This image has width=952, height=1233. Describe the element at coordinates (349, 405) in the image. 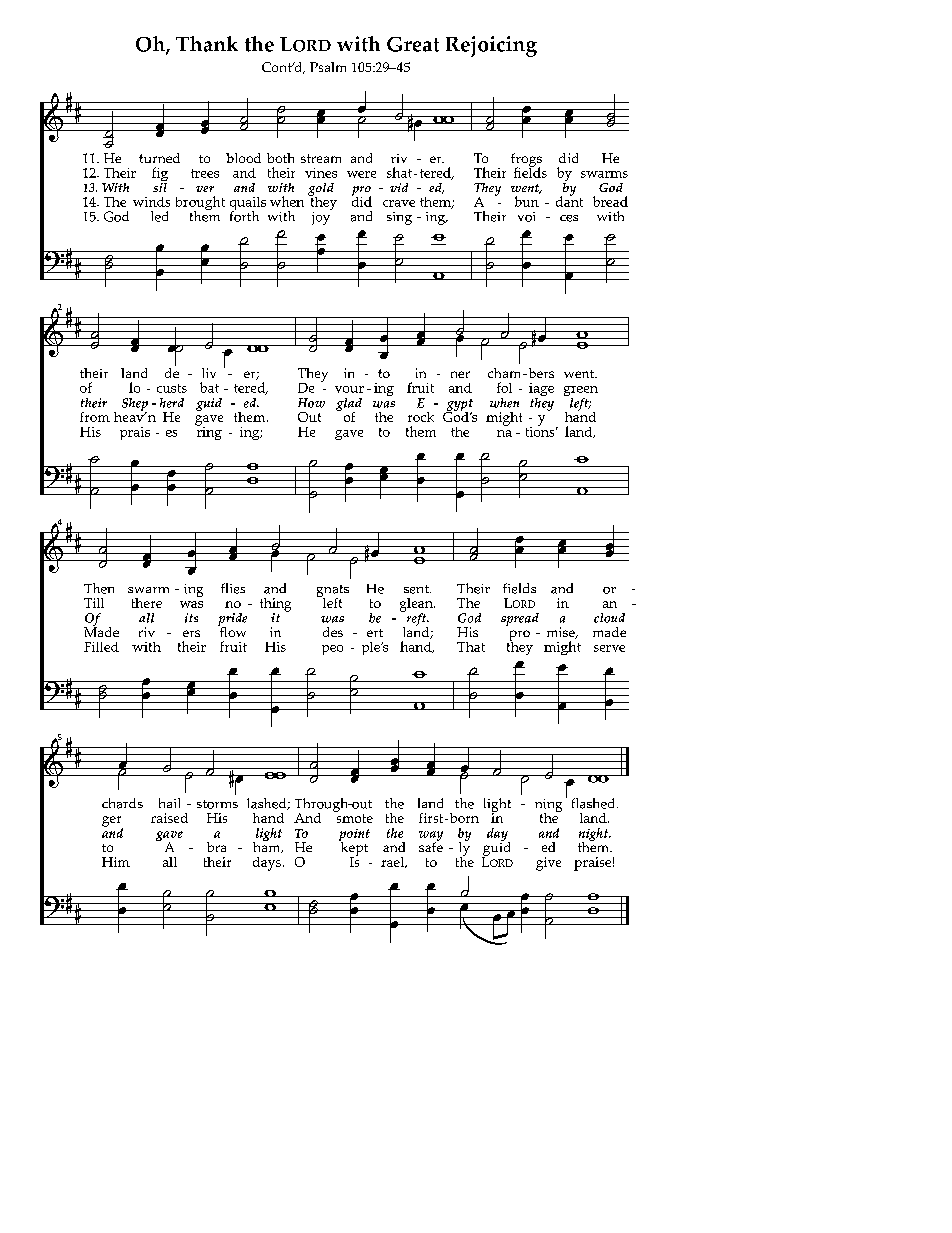

I see `glad` at that location.
